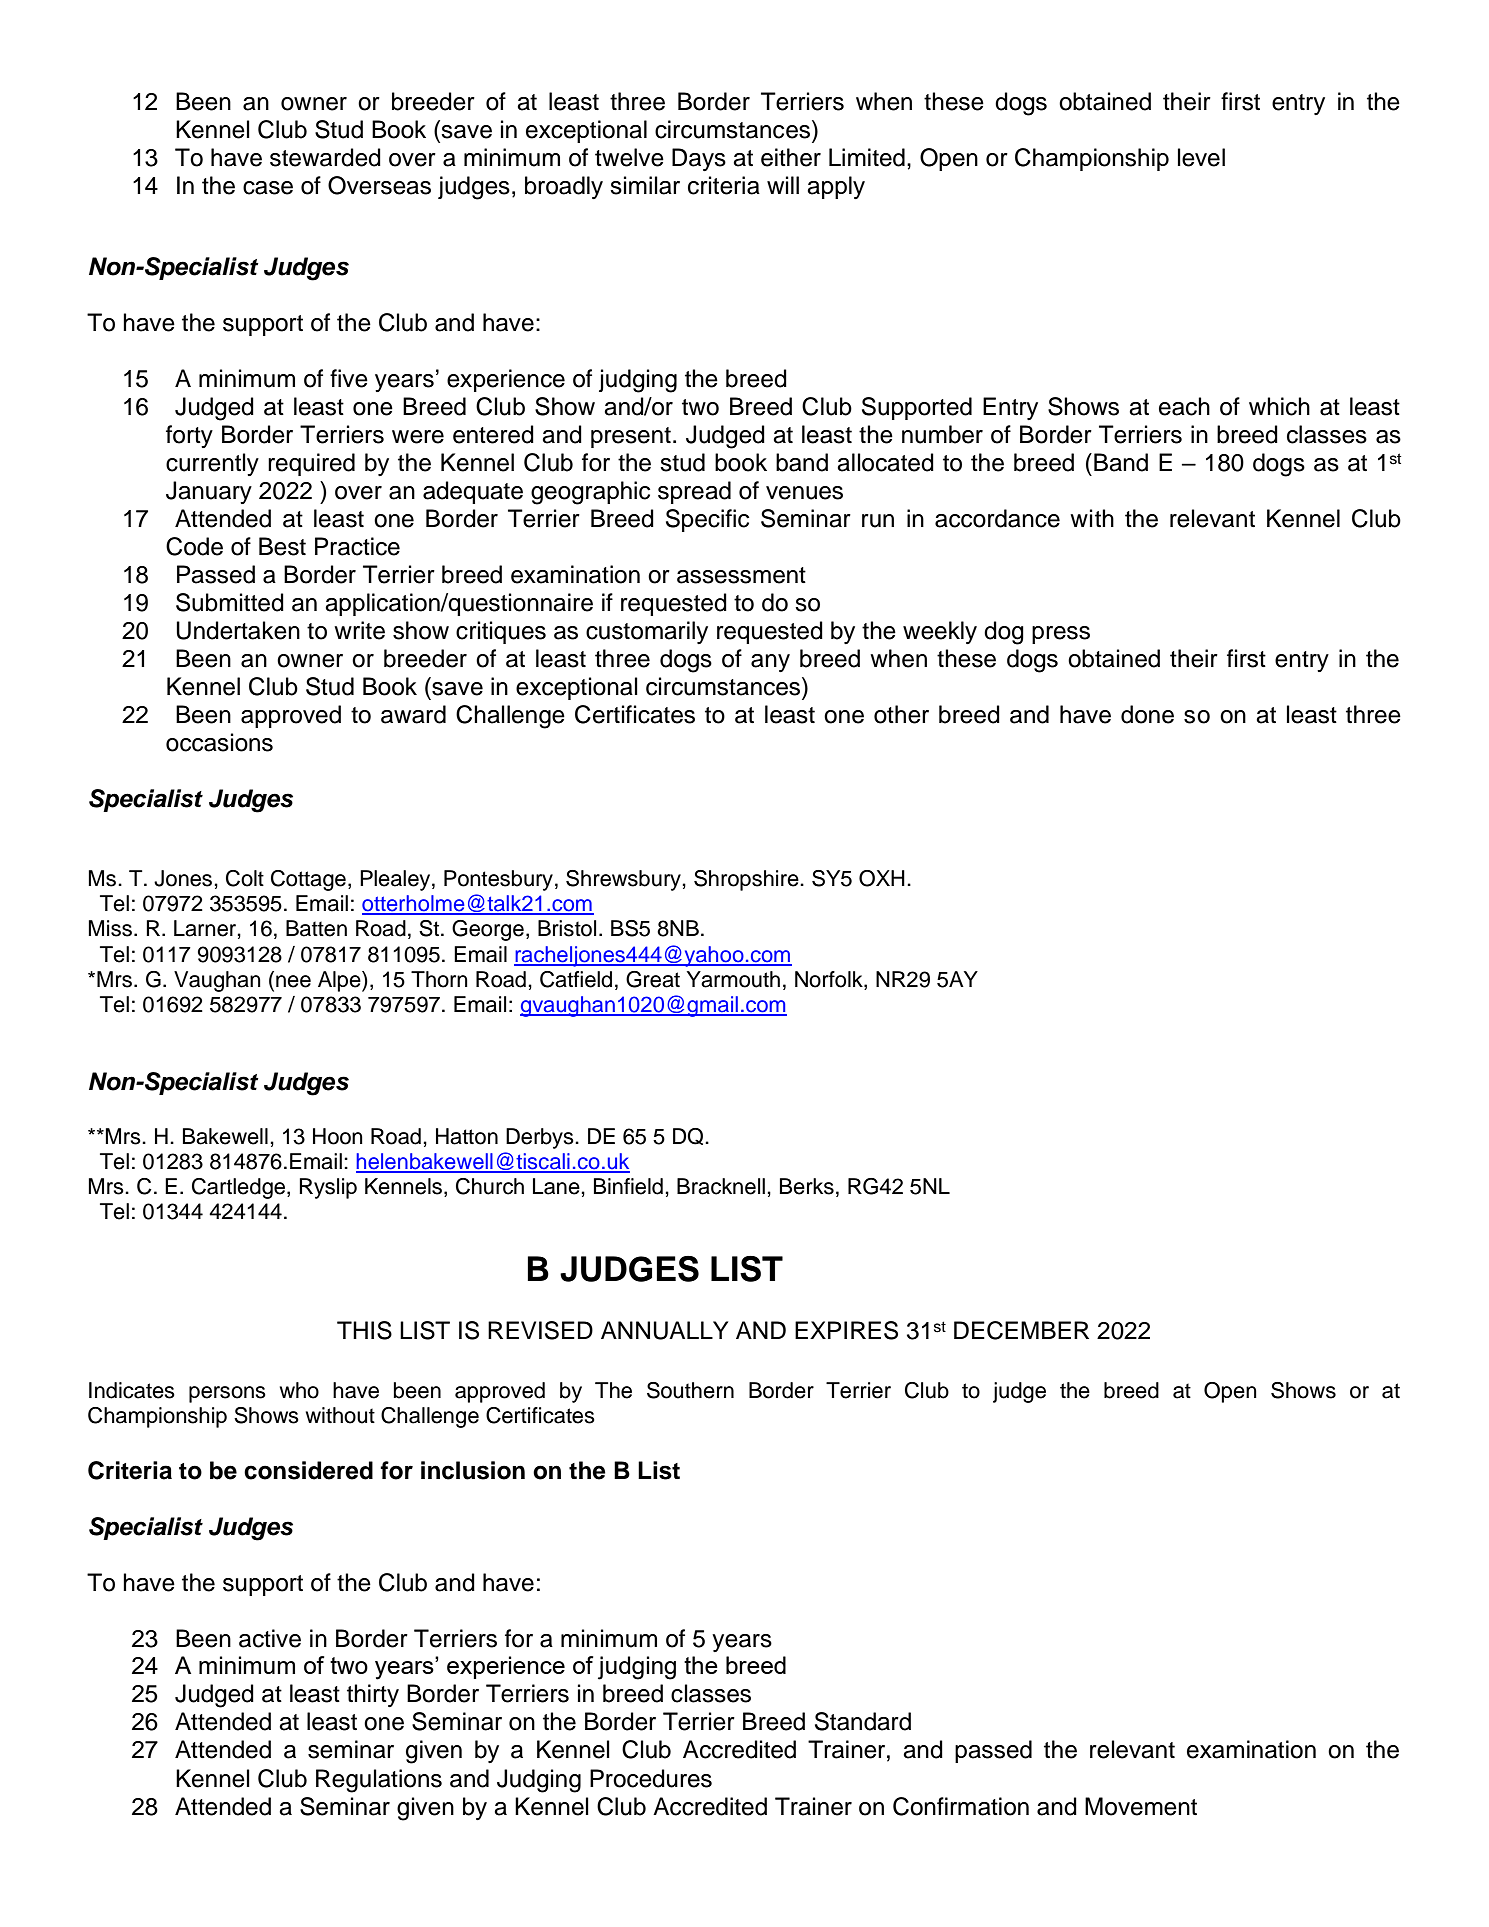  What do you see at coordinates (268, 188) in the image?
I see `case` at bounding box center [268, 188].
